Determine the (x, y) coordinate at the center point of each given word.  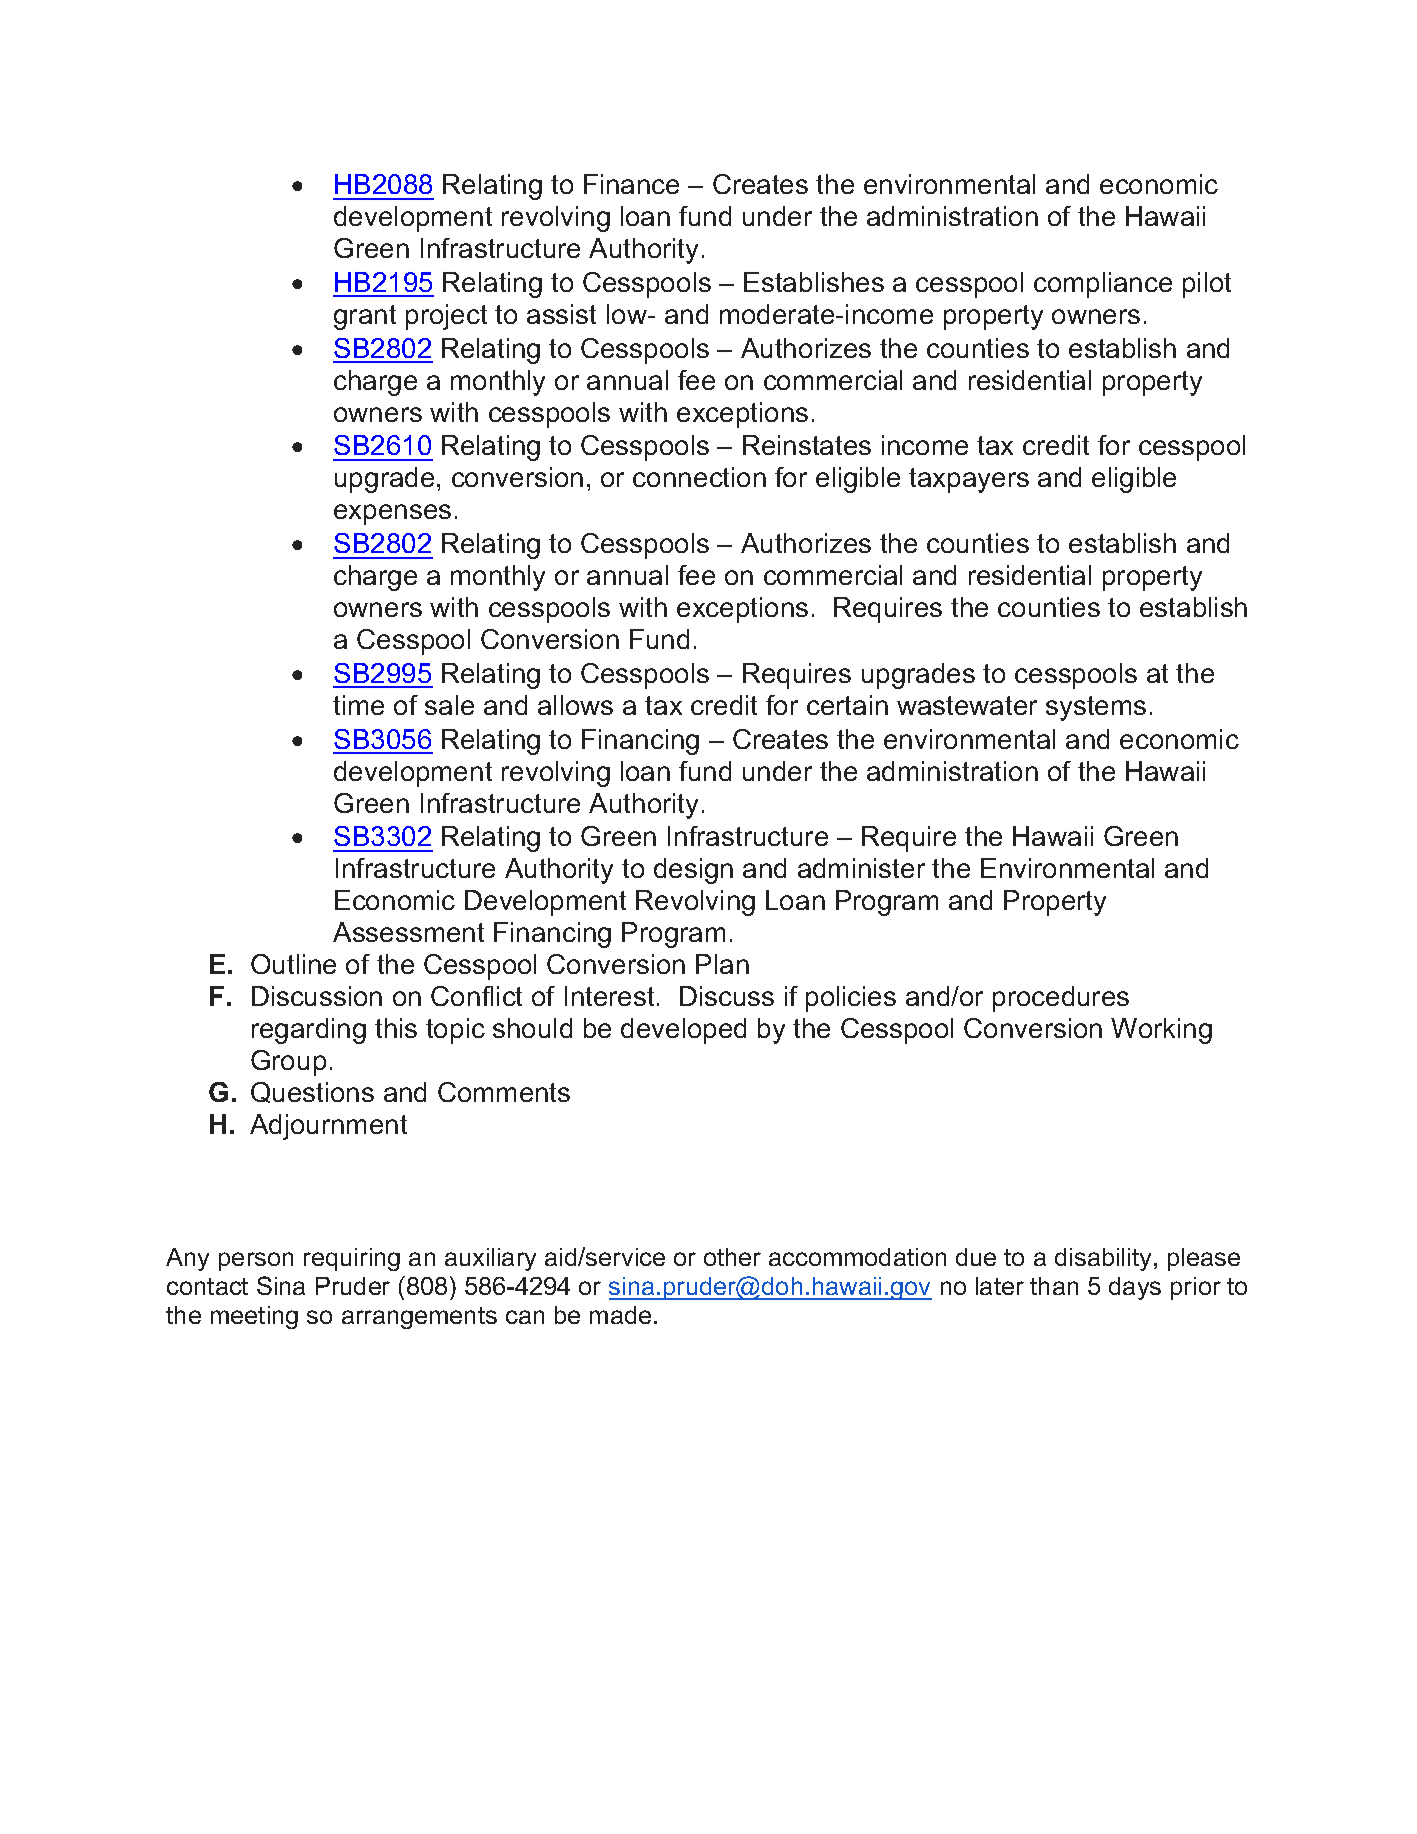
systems (1096, 708)
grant (365, 317)
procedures (1061, 999)
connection (699, 477)
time (358, 705)
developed (683, 1031)
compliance (1103, 285)
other (732, 1257)
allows (575, 705)
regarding (309, 1031)
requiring (352, 1259)
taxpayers (969, 480)
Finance (631, 184)
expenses (392, 514)
